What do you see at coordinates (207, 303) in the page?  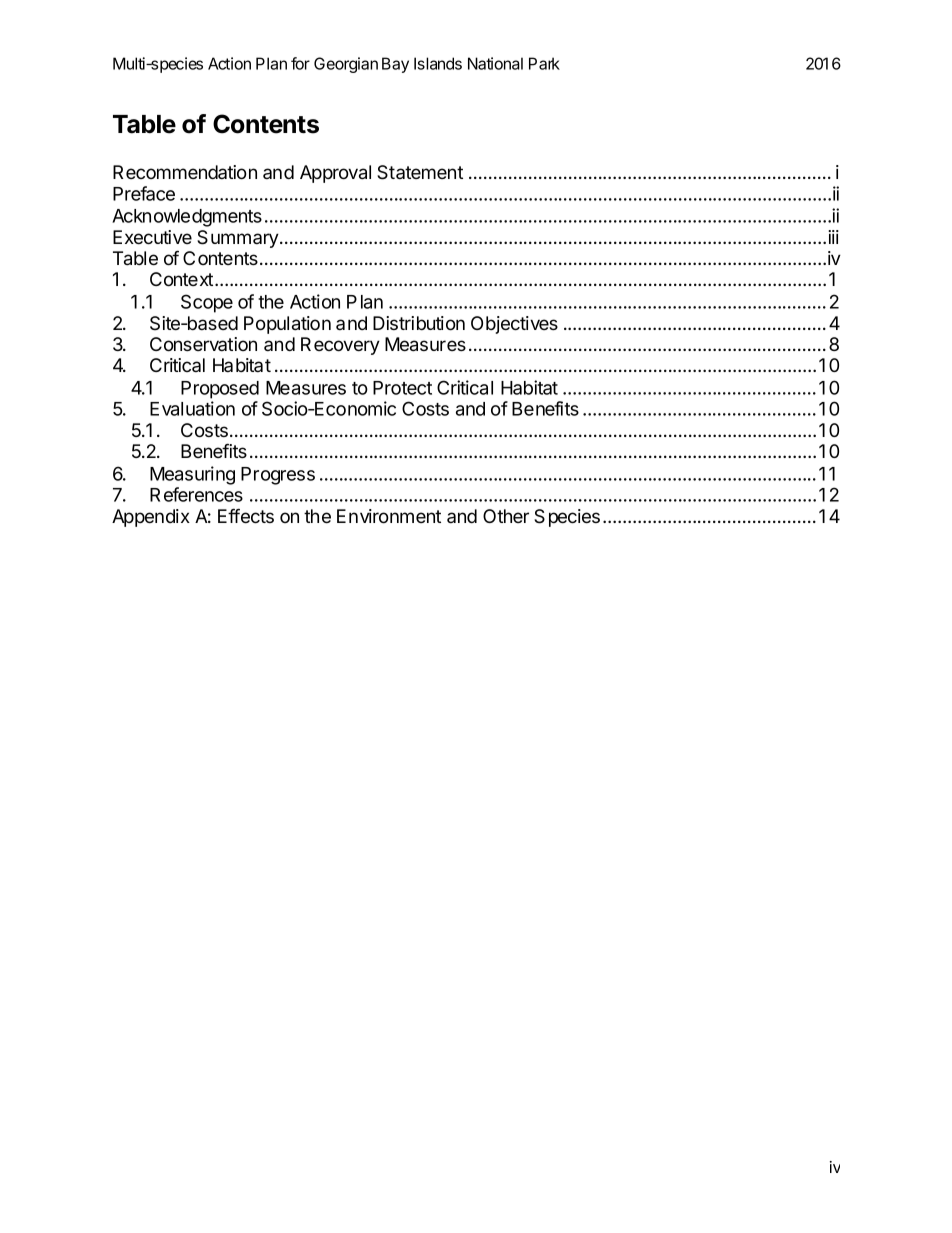 I see `Scope` at bounding box center [207, 303].
